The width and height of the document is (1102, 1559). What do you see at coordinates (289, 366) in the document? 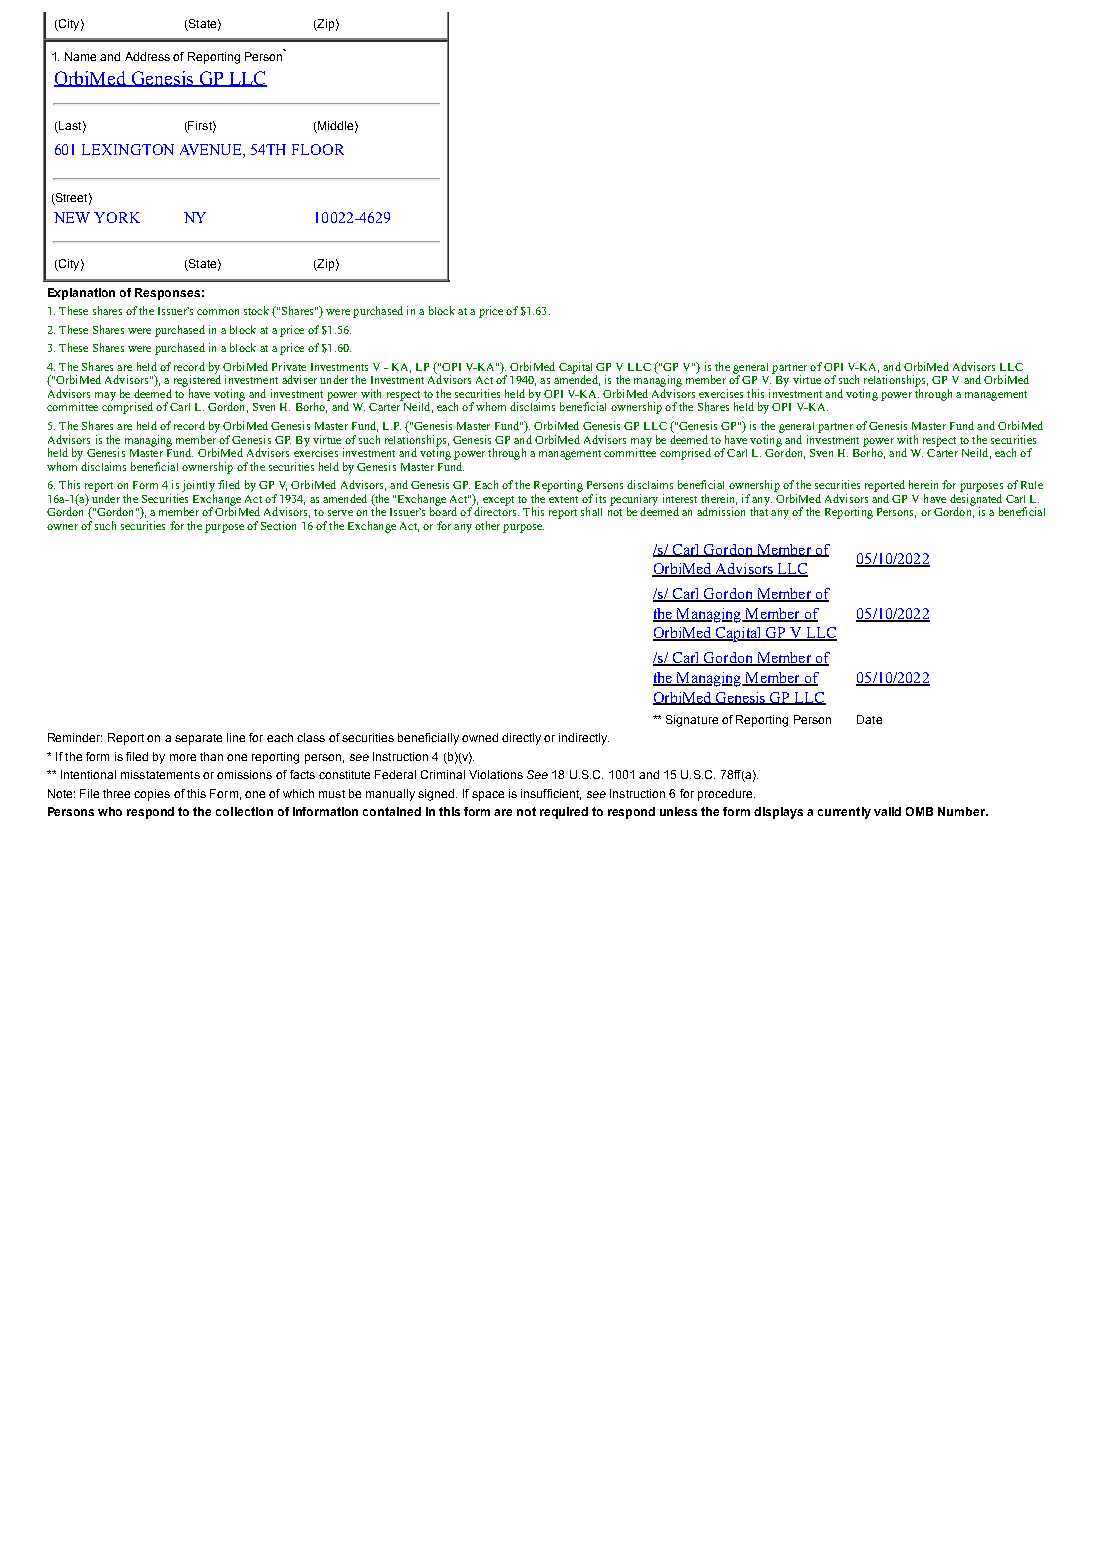
I see `Private` at bounding box center [289, 366].
